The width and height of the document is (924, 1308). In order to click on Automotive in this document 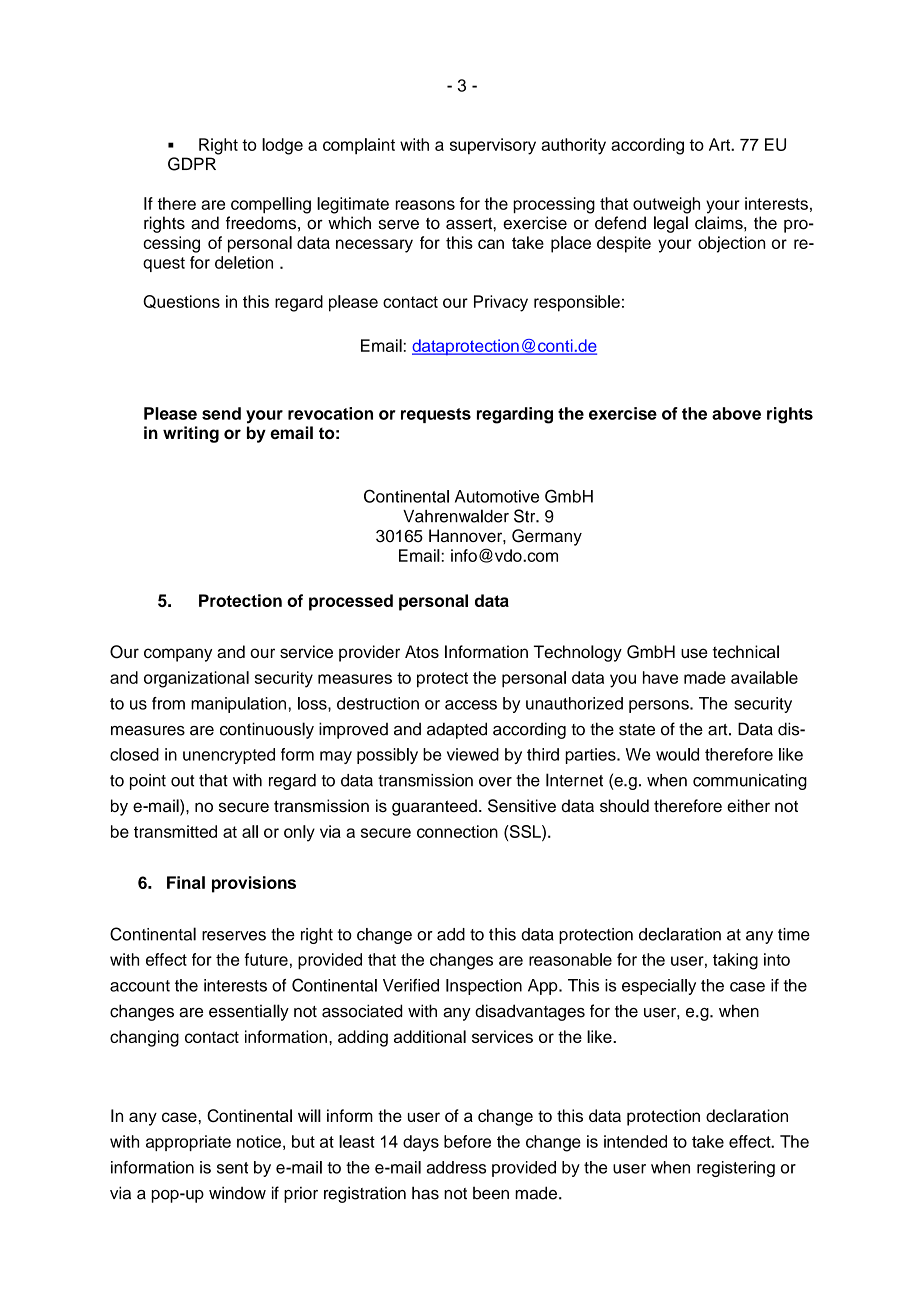, I will do `click(497, 496)`.
